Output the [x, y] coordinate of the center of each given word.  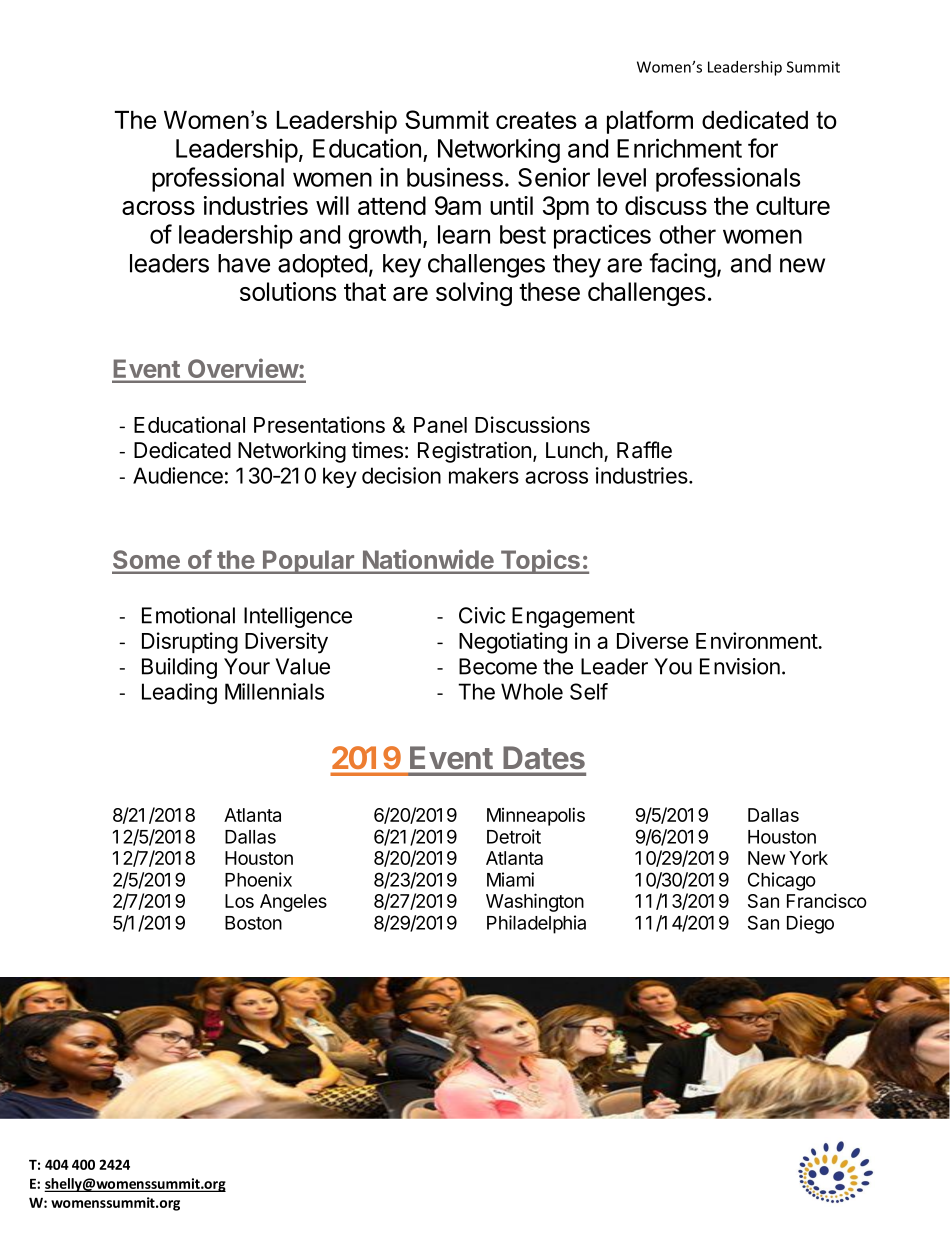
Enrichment [679, 148]
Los [239, 901]
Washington [535, 902]
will [332, 205]
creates [536, 120]
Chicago [782, 881]
